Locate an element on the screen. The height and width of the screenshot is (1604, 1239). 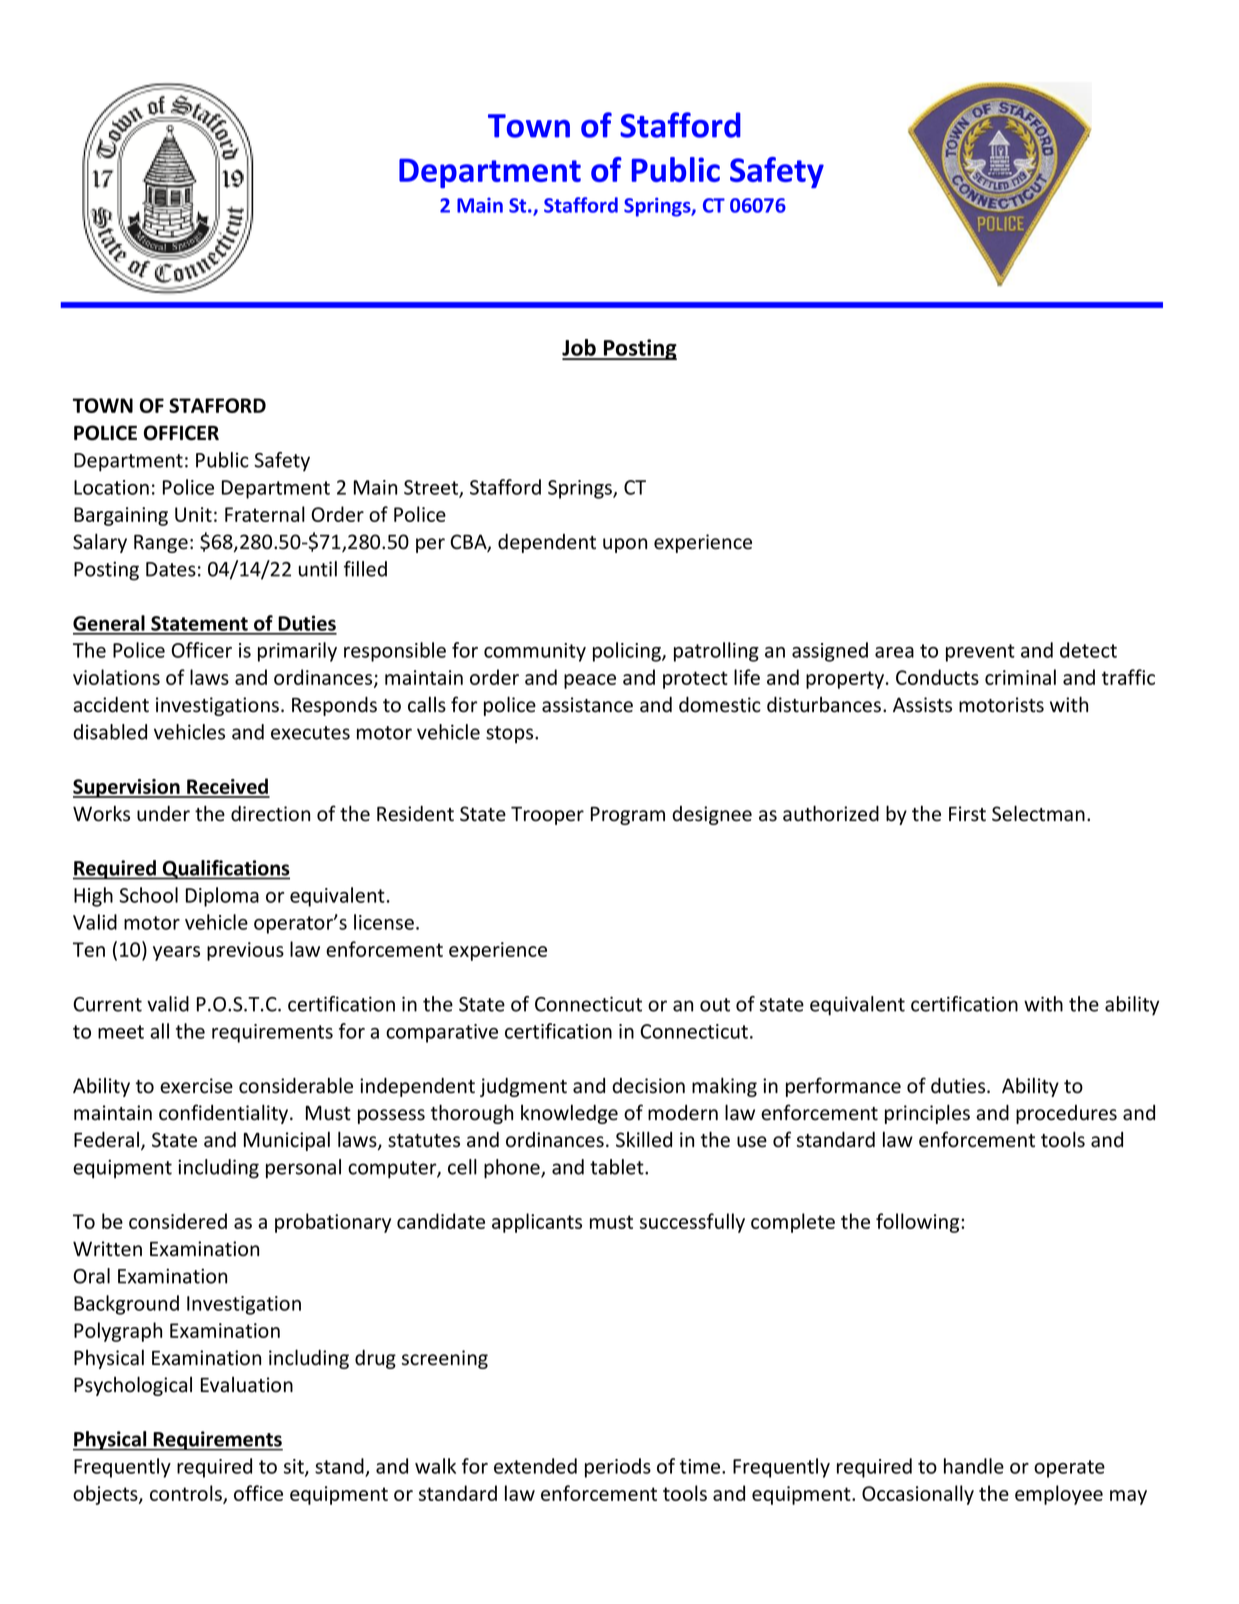
criminal is located at coordinates (1020, 677).
